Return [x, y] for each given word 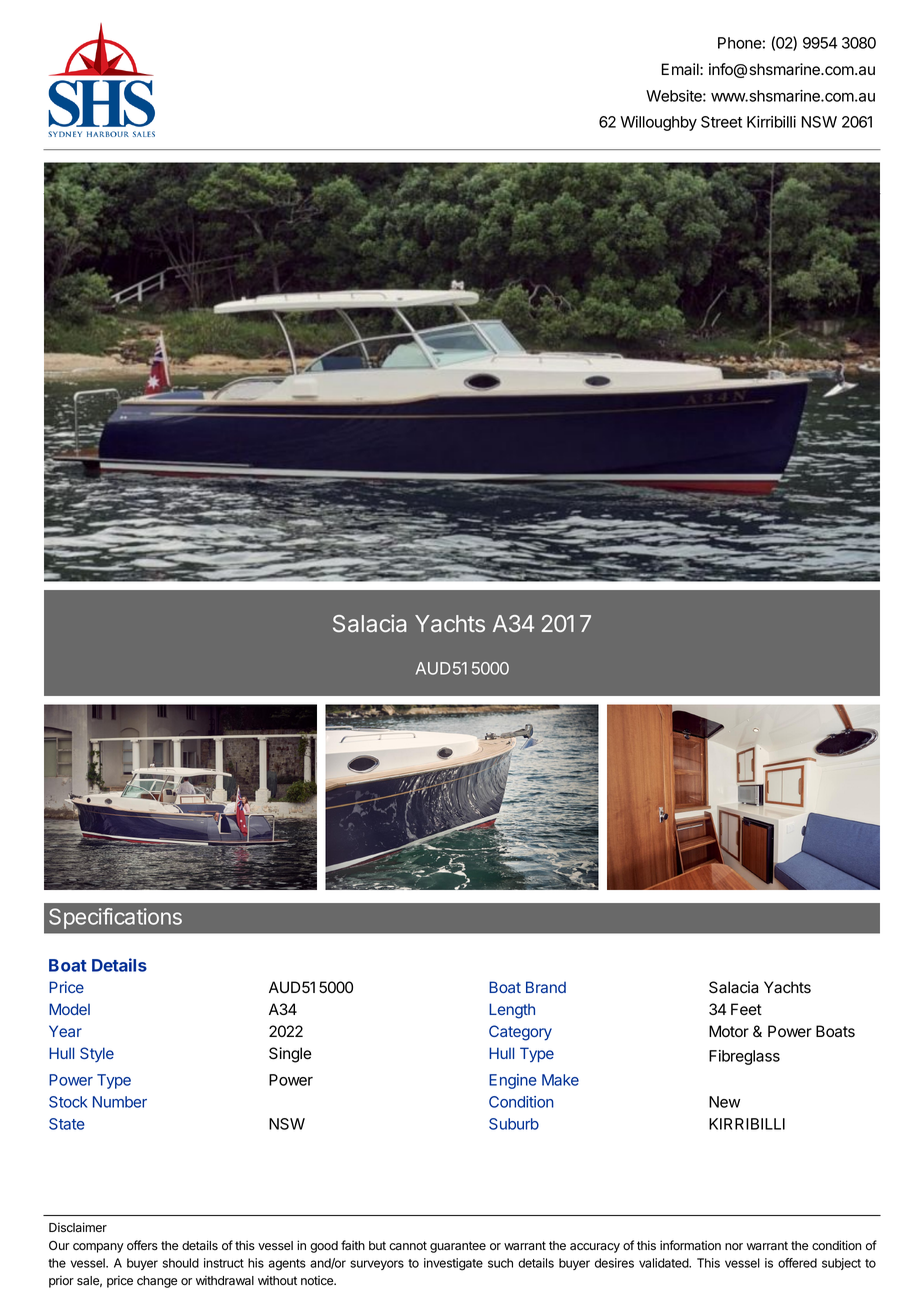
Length [512, 1011]
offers [142, 1245]
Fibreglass [744, 1057]
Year [65, 1031]
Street [721, 122]
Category [520, 1033]
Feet [746, 1009]
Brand [546, 987]
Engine [513, 1081]
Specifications [115, 918]
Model [69, 1009]
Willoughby [658, 123]
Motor [729, 1031]
